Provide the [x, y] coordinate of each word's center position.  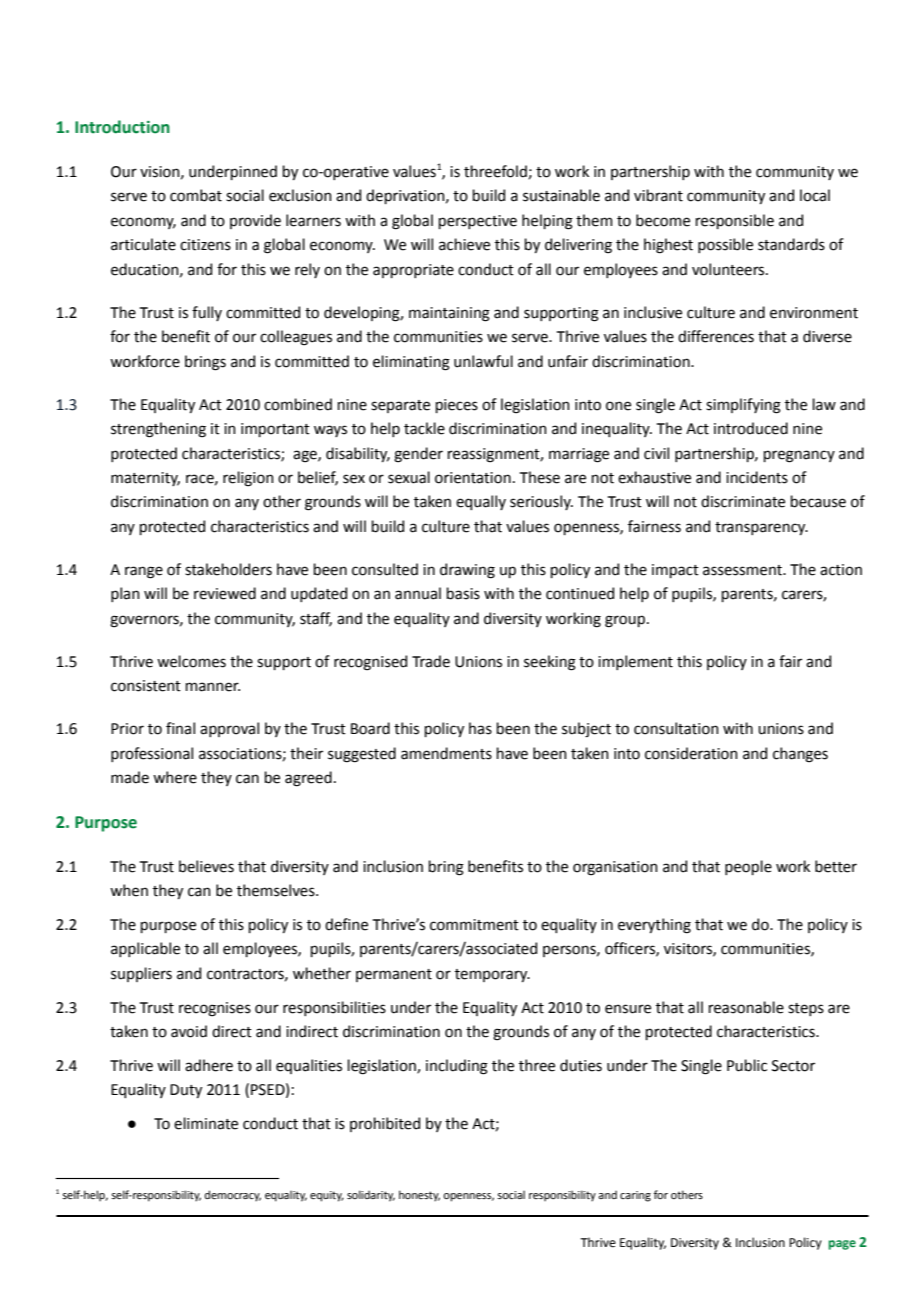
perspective [478, 222]
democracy [233, 1196]
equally [481, 502]
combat [196, 195]
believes [206, 866]
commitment [474, 925]
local [815, 195]
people [748, 867]
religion [248, 479]
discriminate [743, 501]
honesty [419, 1196]
